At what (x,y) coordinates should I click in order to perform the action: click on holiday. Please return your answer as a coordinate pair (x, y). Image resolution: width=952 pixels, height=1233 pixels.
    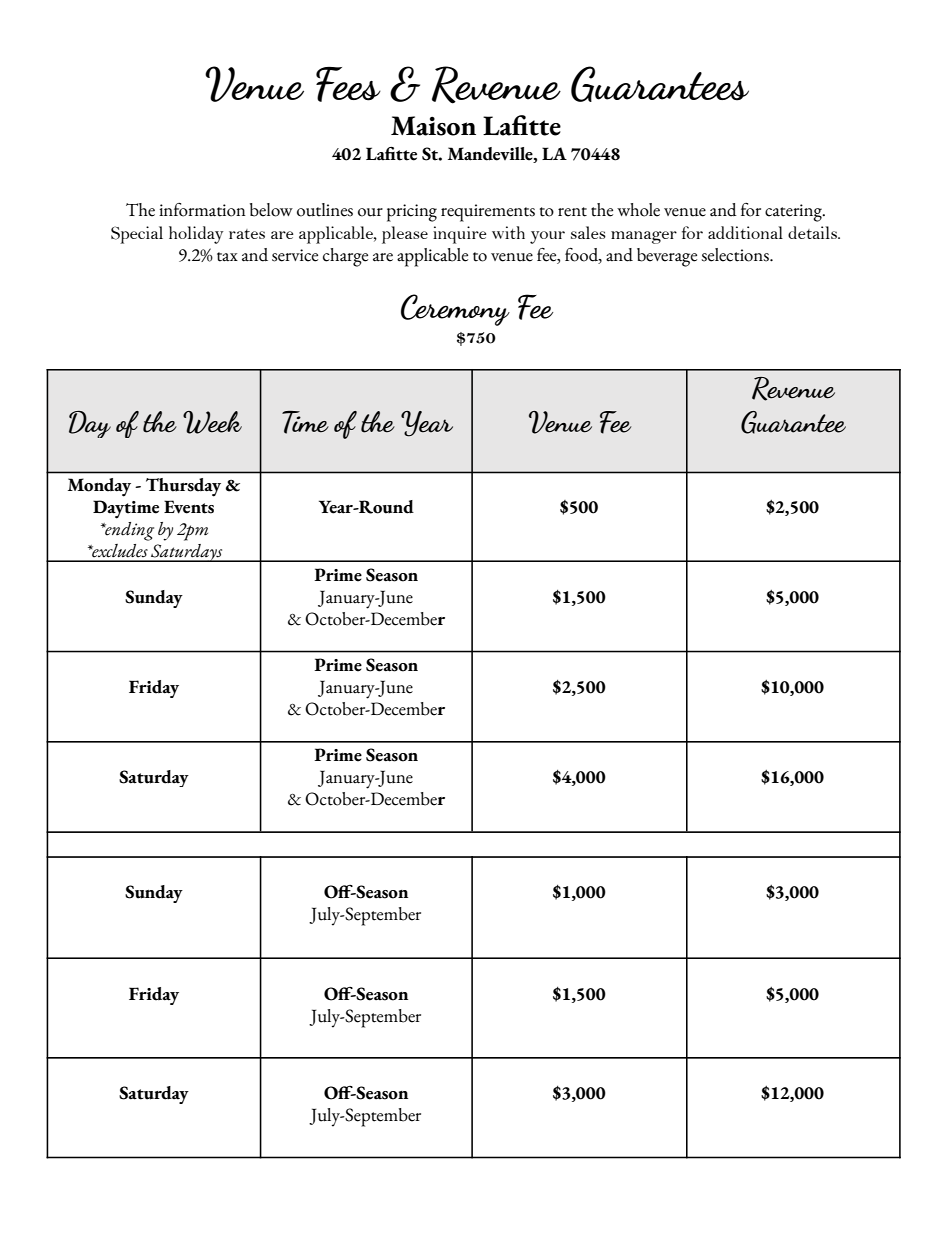
    Looking at the image, I should click on (196, 235).
